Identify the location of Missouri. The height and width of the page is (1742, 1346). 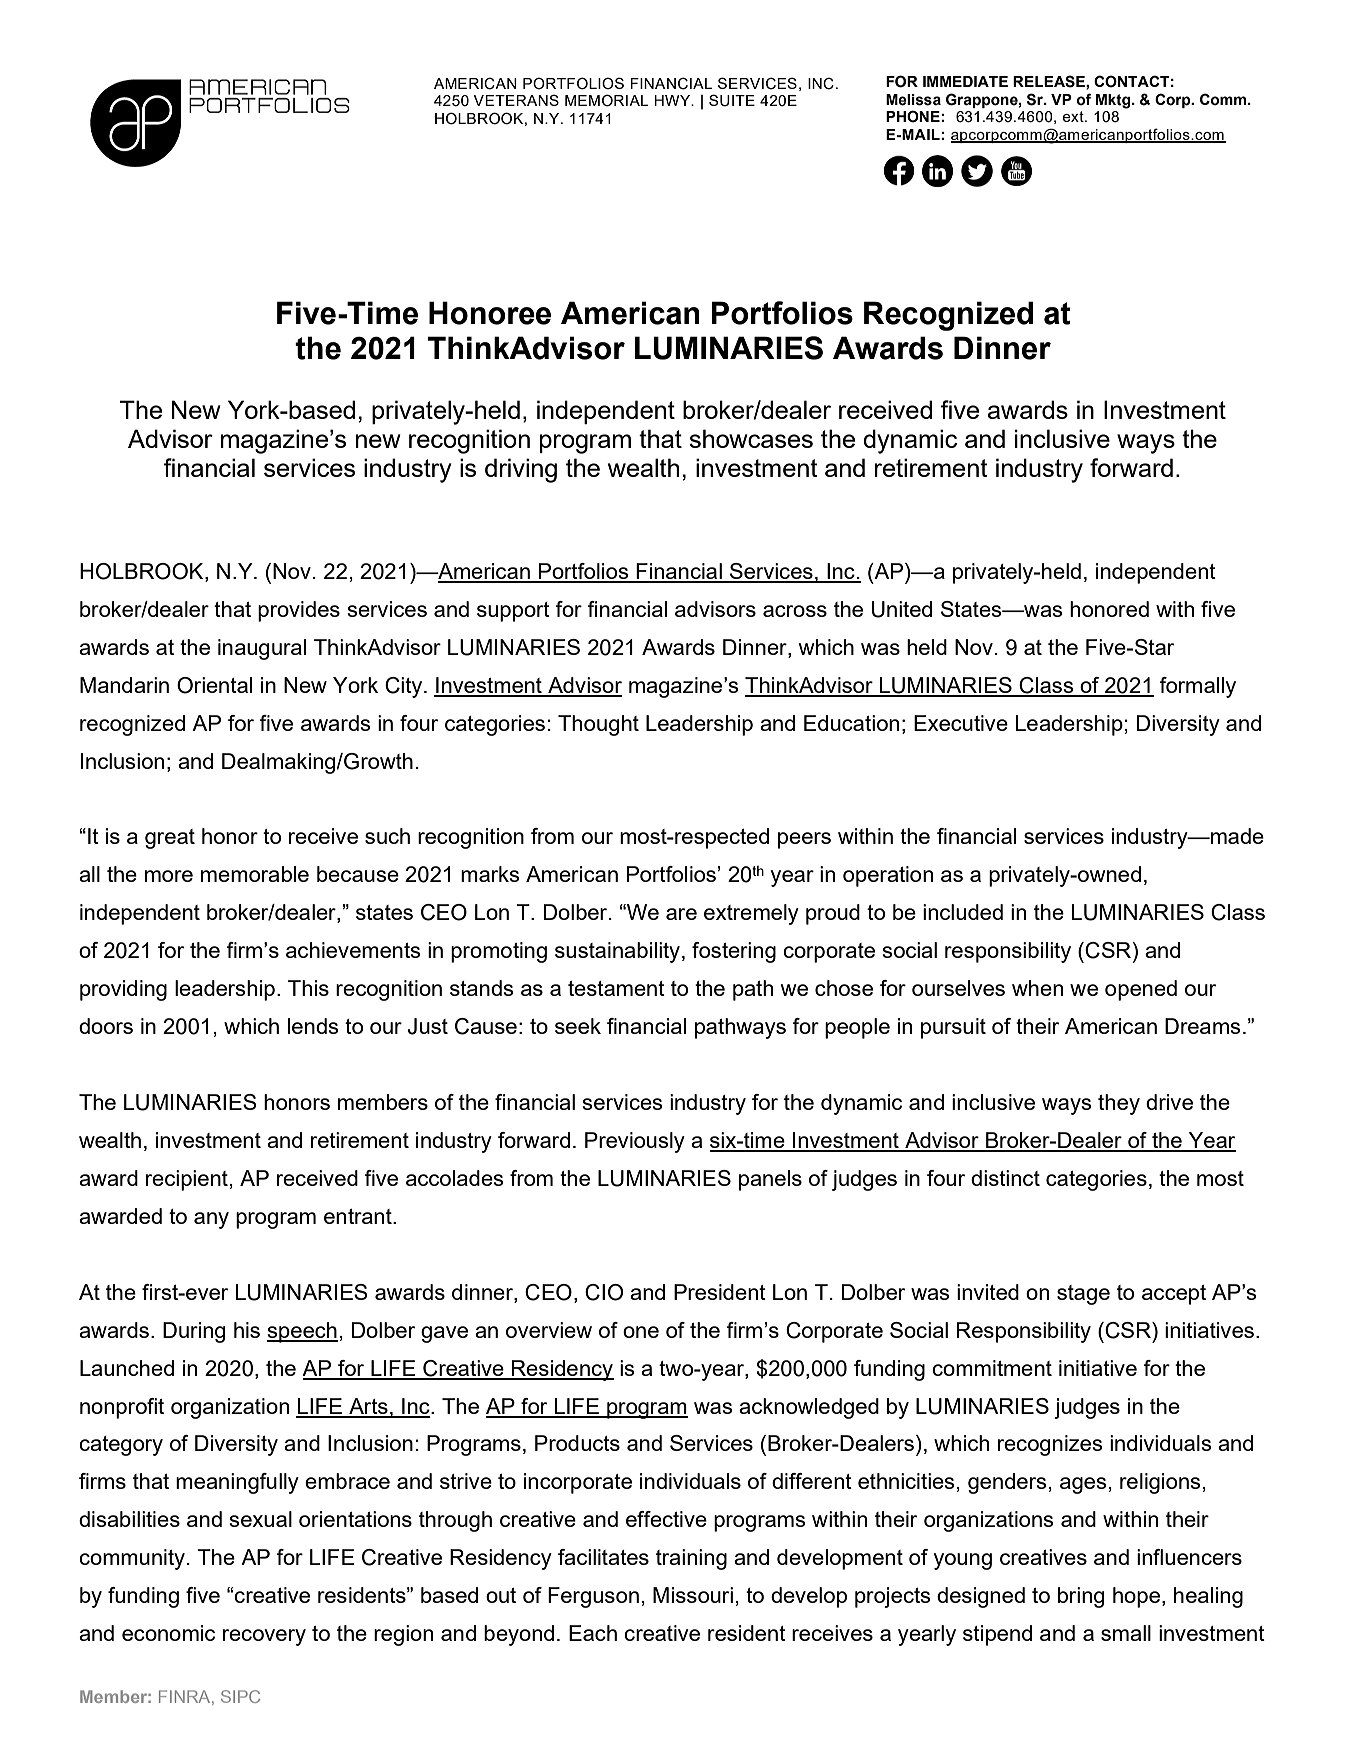
(693, 1595).
